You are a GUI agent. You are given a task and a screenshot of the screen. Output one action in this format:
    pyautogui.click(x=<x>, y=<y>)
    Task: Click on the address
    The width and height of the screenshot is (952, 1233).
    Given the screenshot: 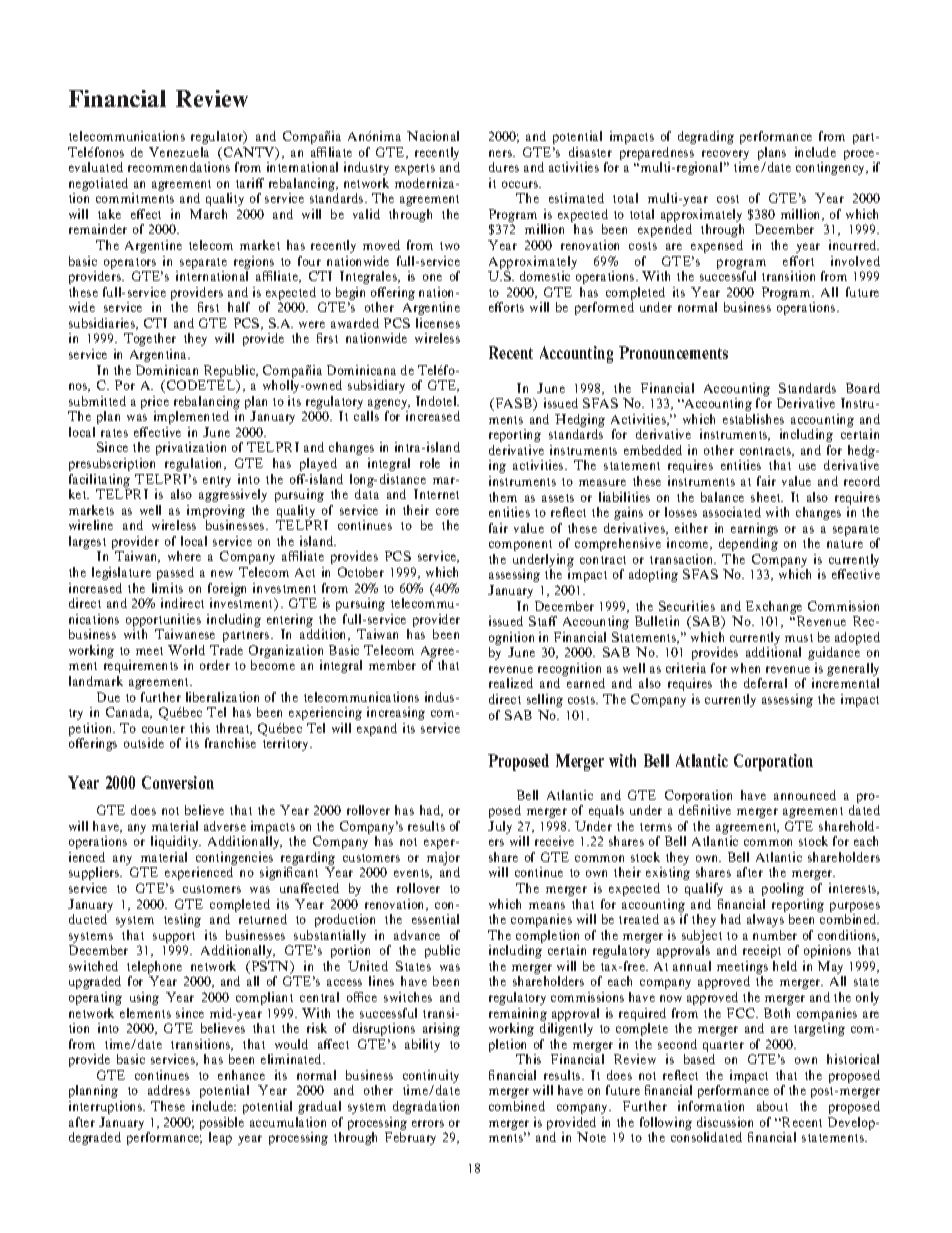 What is the action you would take?
    pyautogui.click(x=169, y=1090)
